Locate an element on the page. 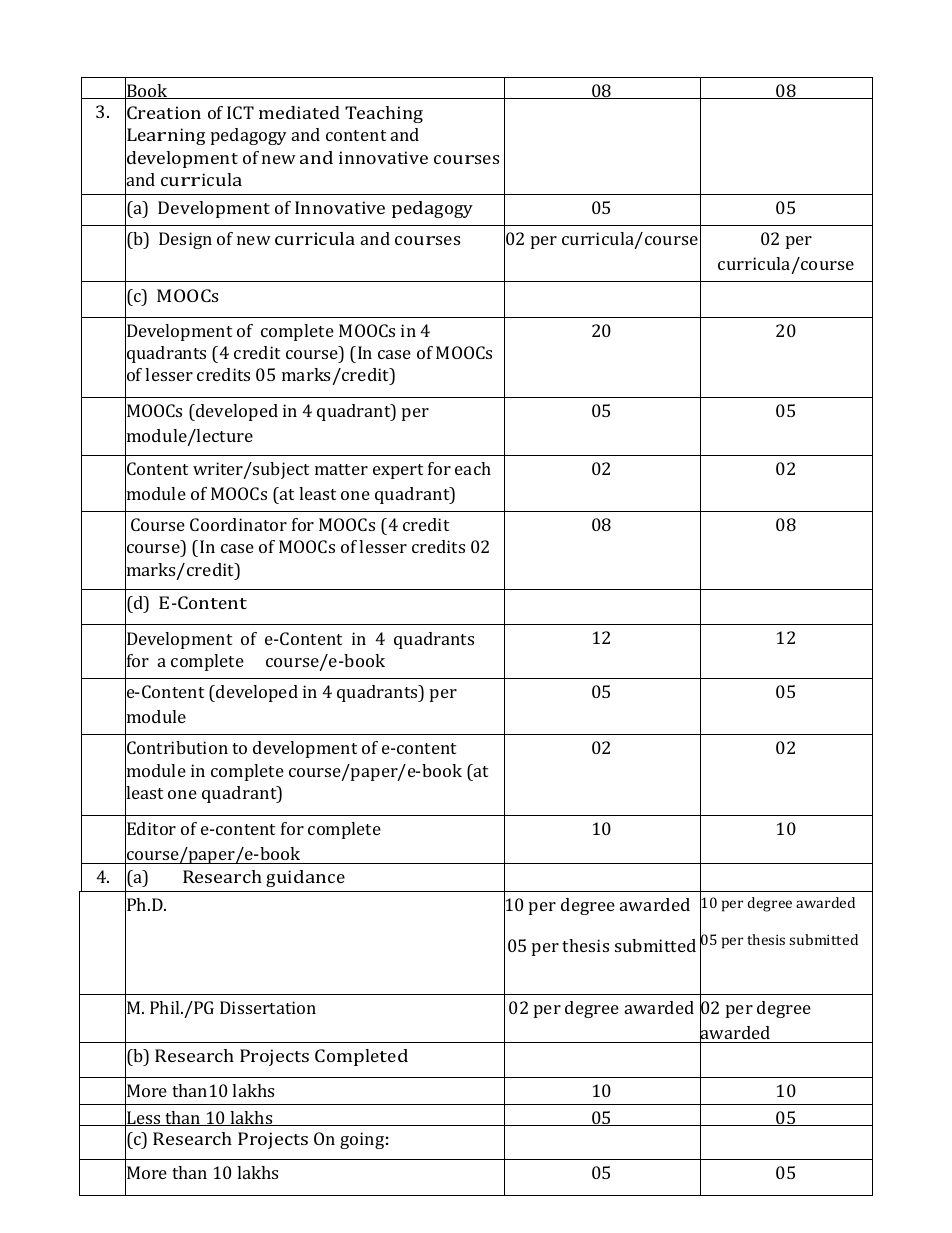 The image size is (952, 1233). mediated is located at coordinates (299, 112).
